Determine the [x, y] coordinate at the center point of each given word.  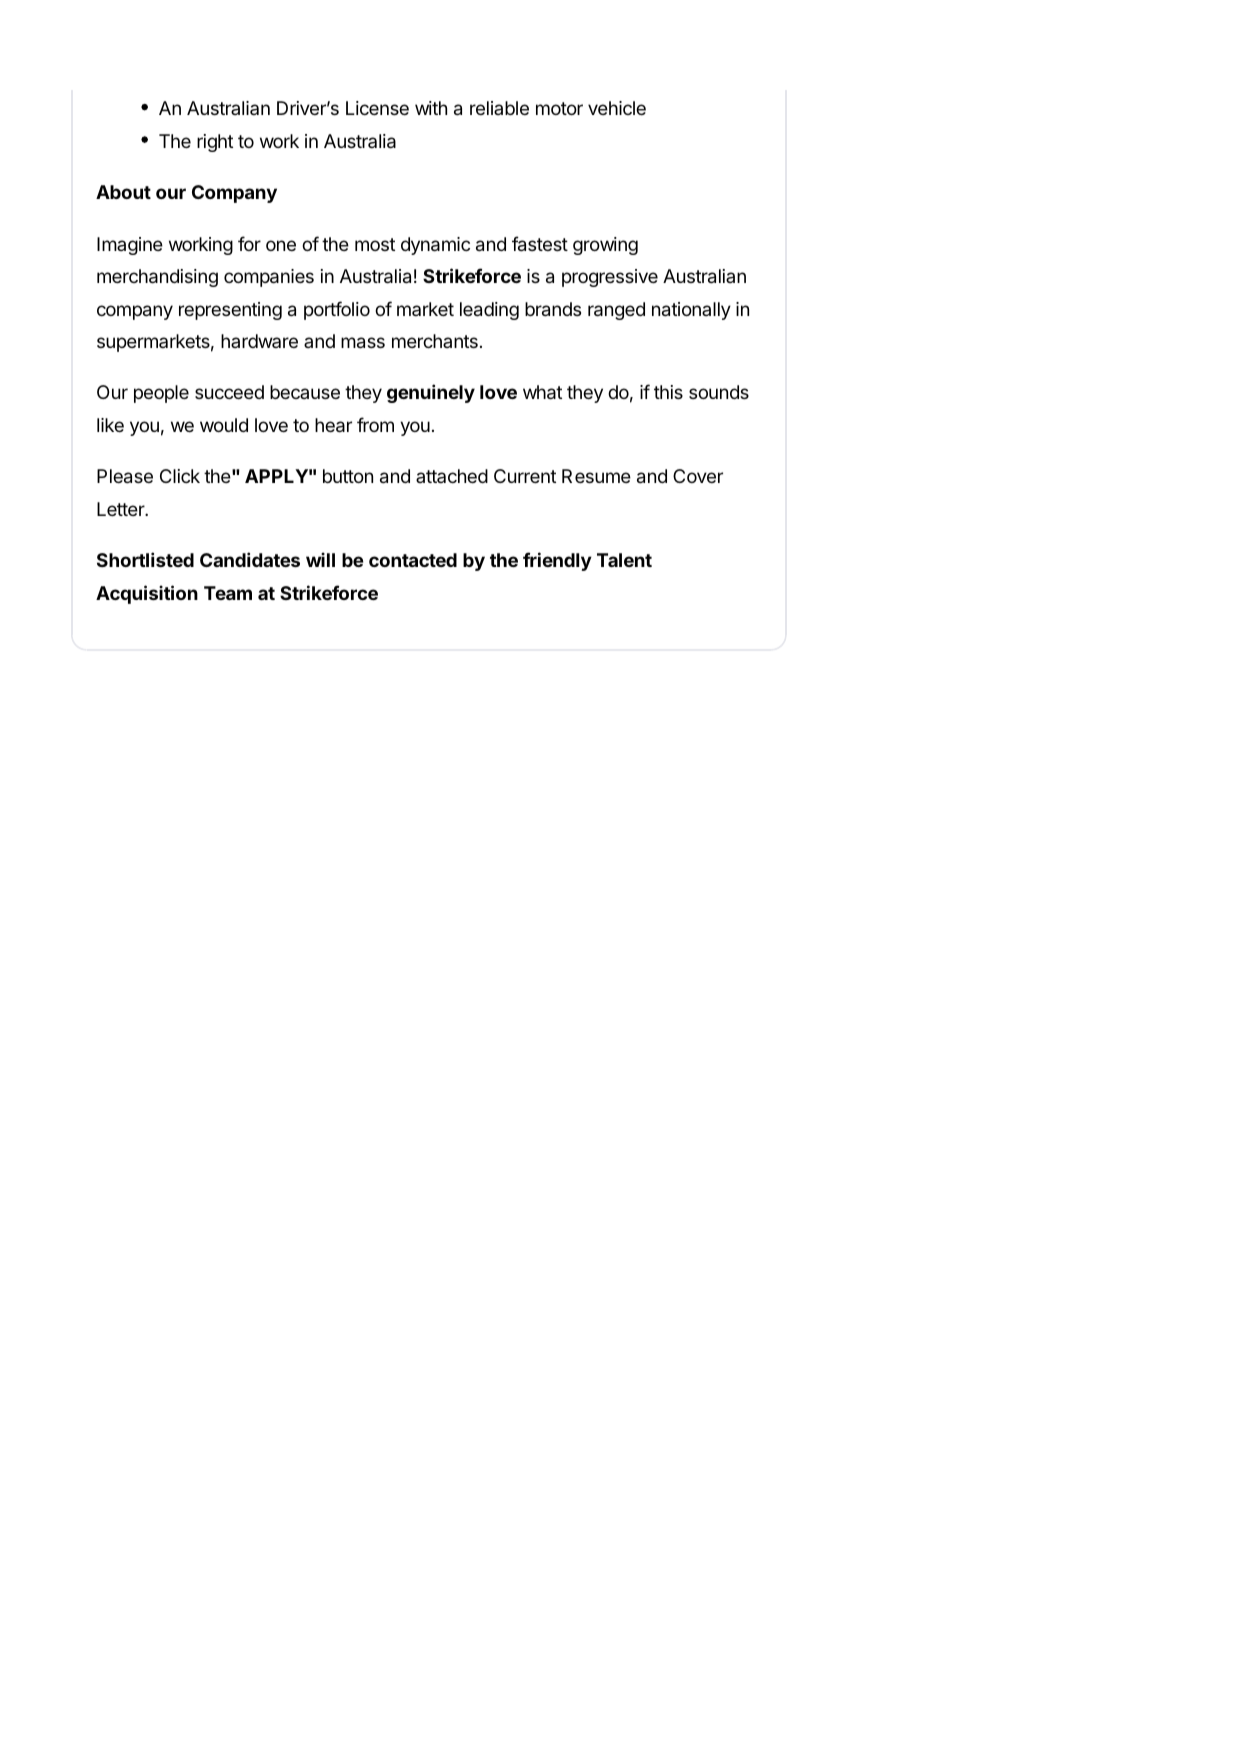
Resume [596, 476]
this [668, 392]
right [215, 143]
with [431, 108]
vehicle [617, 108]
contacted [413, 560]
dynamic [435, 246]
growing [605, 246]
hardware [259, 341]
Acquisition [147, 594]
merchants [435, 341]
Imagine [130, 246]
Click [180, 476]
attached [452, 476]
